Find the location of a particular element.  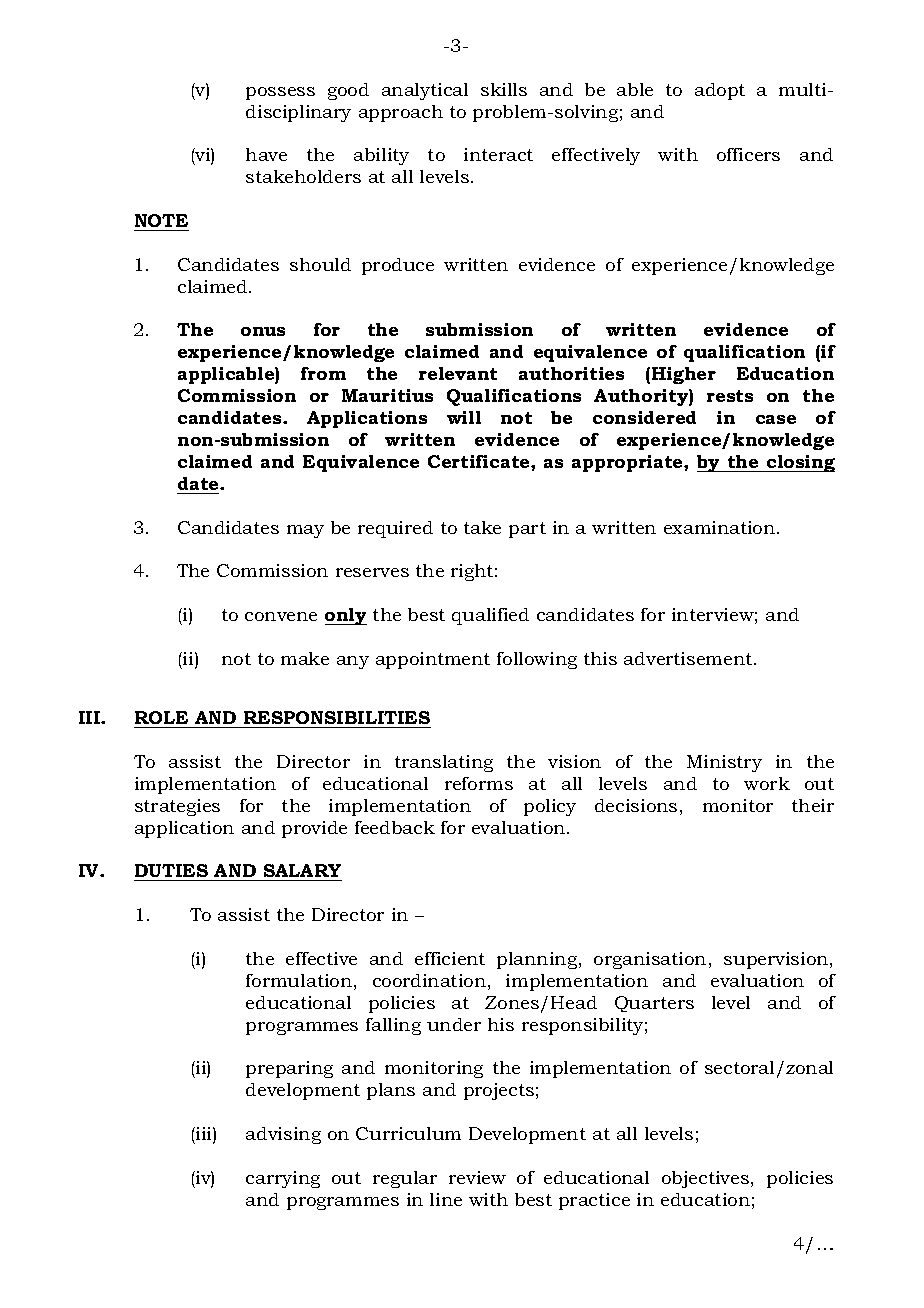

qualified is located at coordinates (490, 616).
